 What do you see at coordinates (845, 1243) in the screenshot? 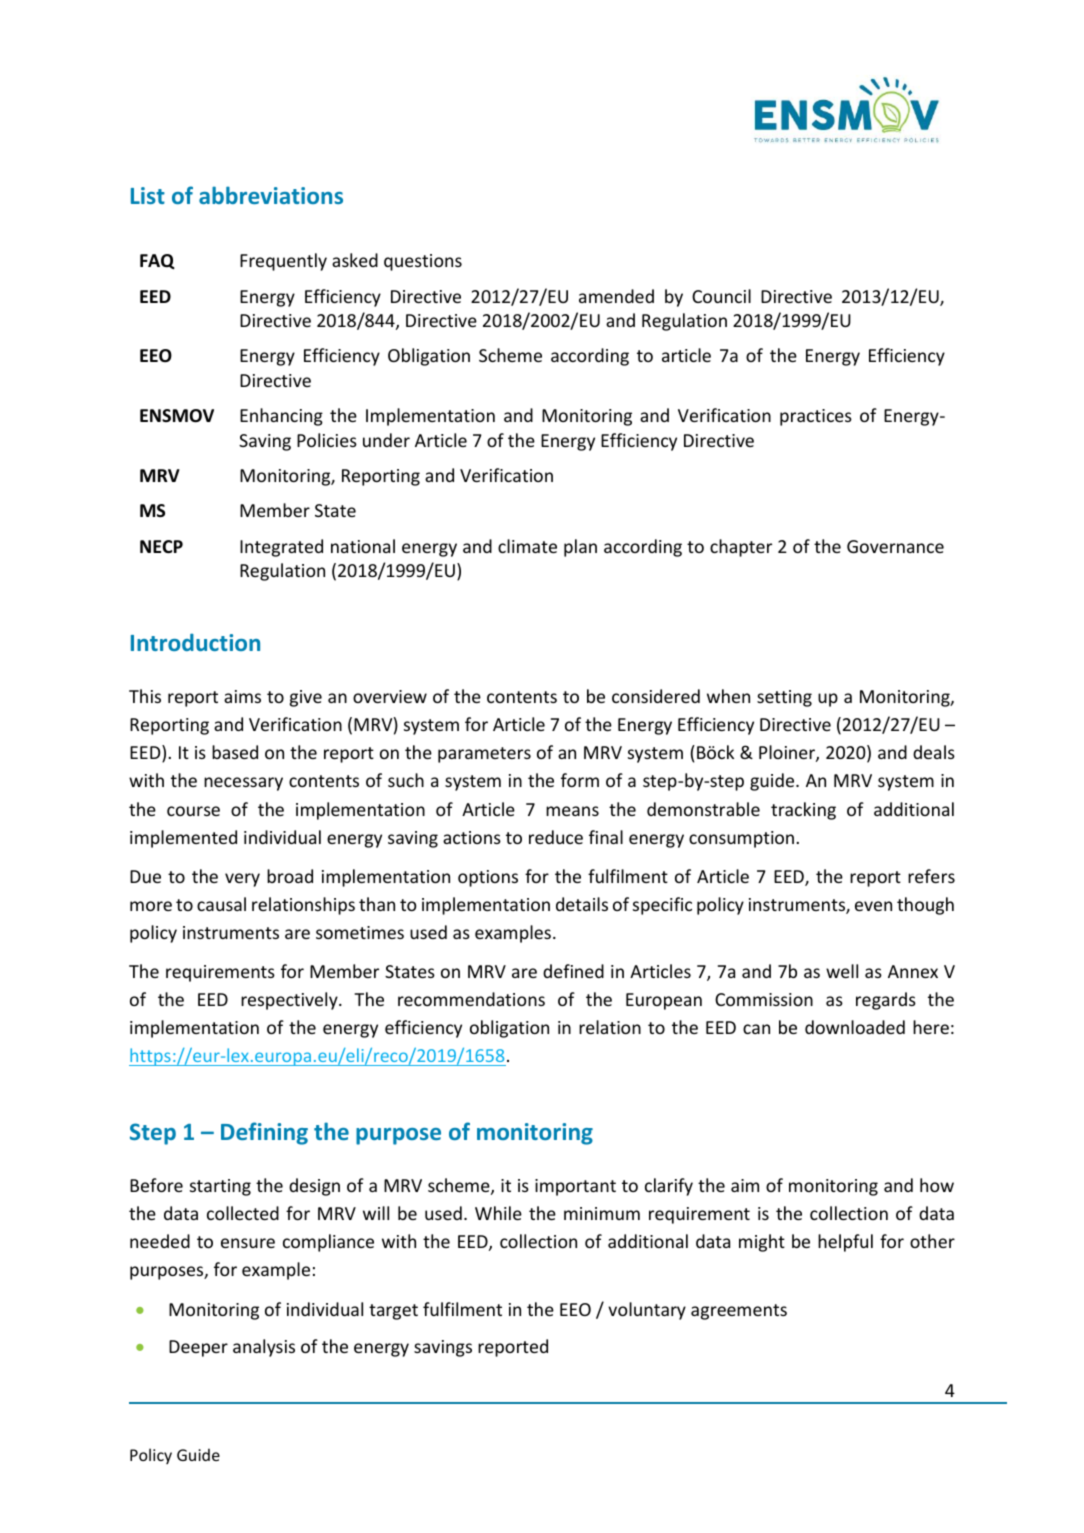
I see `helpful` at bounding box center [845, 1243].
